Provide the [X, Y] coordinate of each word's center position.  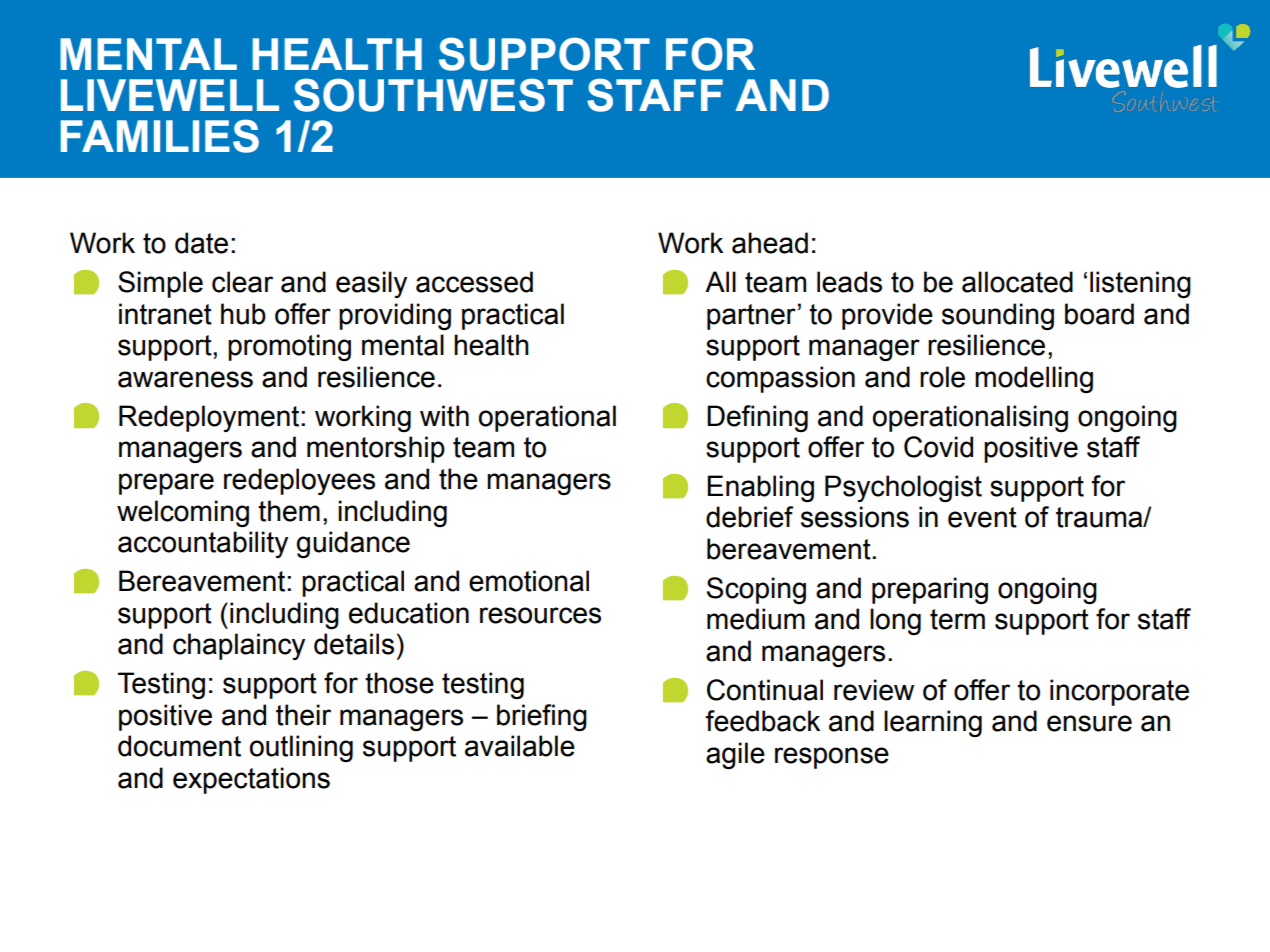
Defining [757, 418]
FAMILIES [160, 136]
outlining [301, 748]
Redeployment [210, 418]
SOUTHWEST [433, 95]
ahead [770, 243]
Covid [938, 447]
